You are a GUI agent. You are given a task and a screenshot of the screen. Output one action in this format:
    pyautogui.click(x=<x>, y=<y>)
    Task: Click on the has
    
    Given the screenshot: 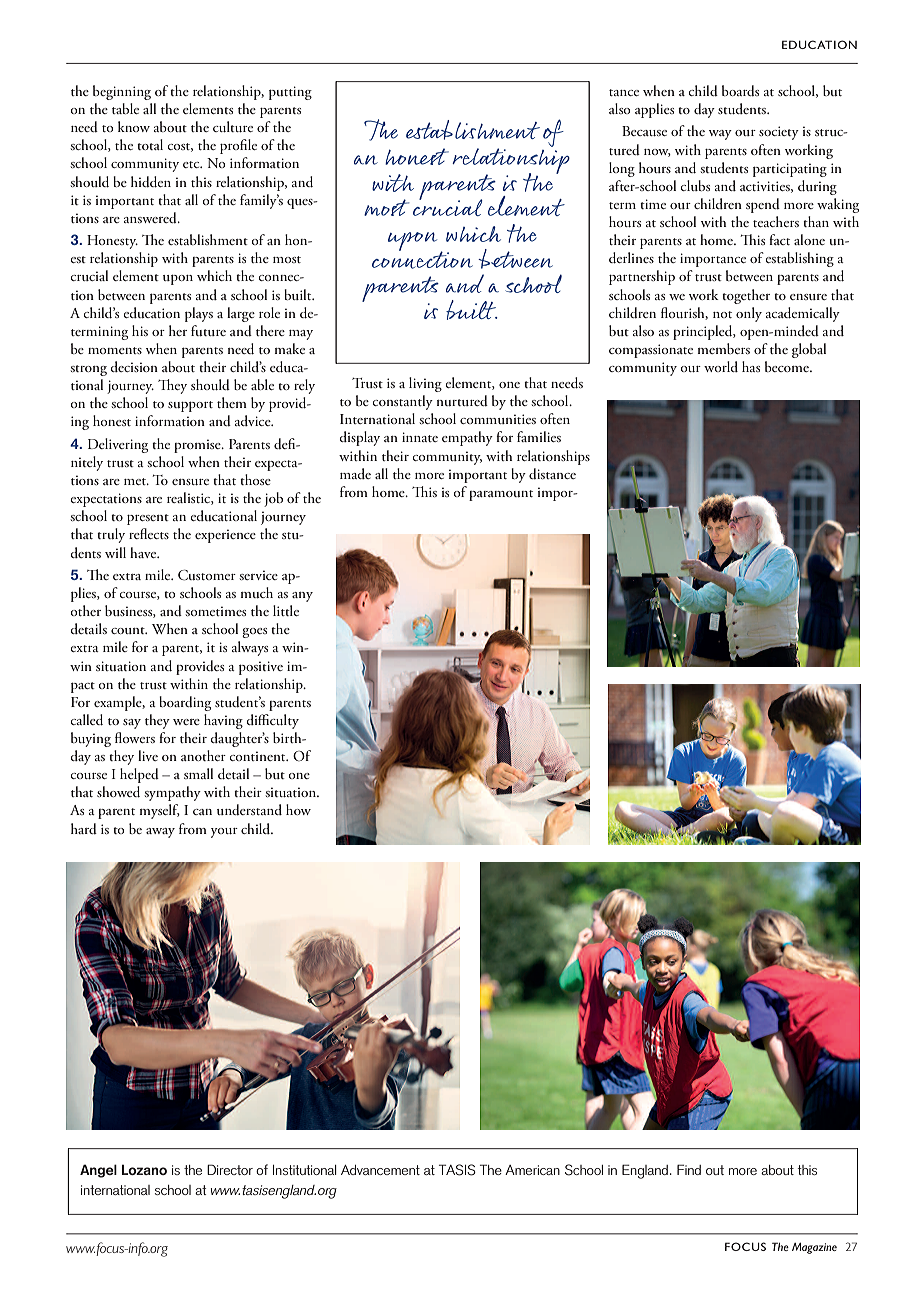 What is the action you would take?
    pyautogui.click(x=751, y=366)
